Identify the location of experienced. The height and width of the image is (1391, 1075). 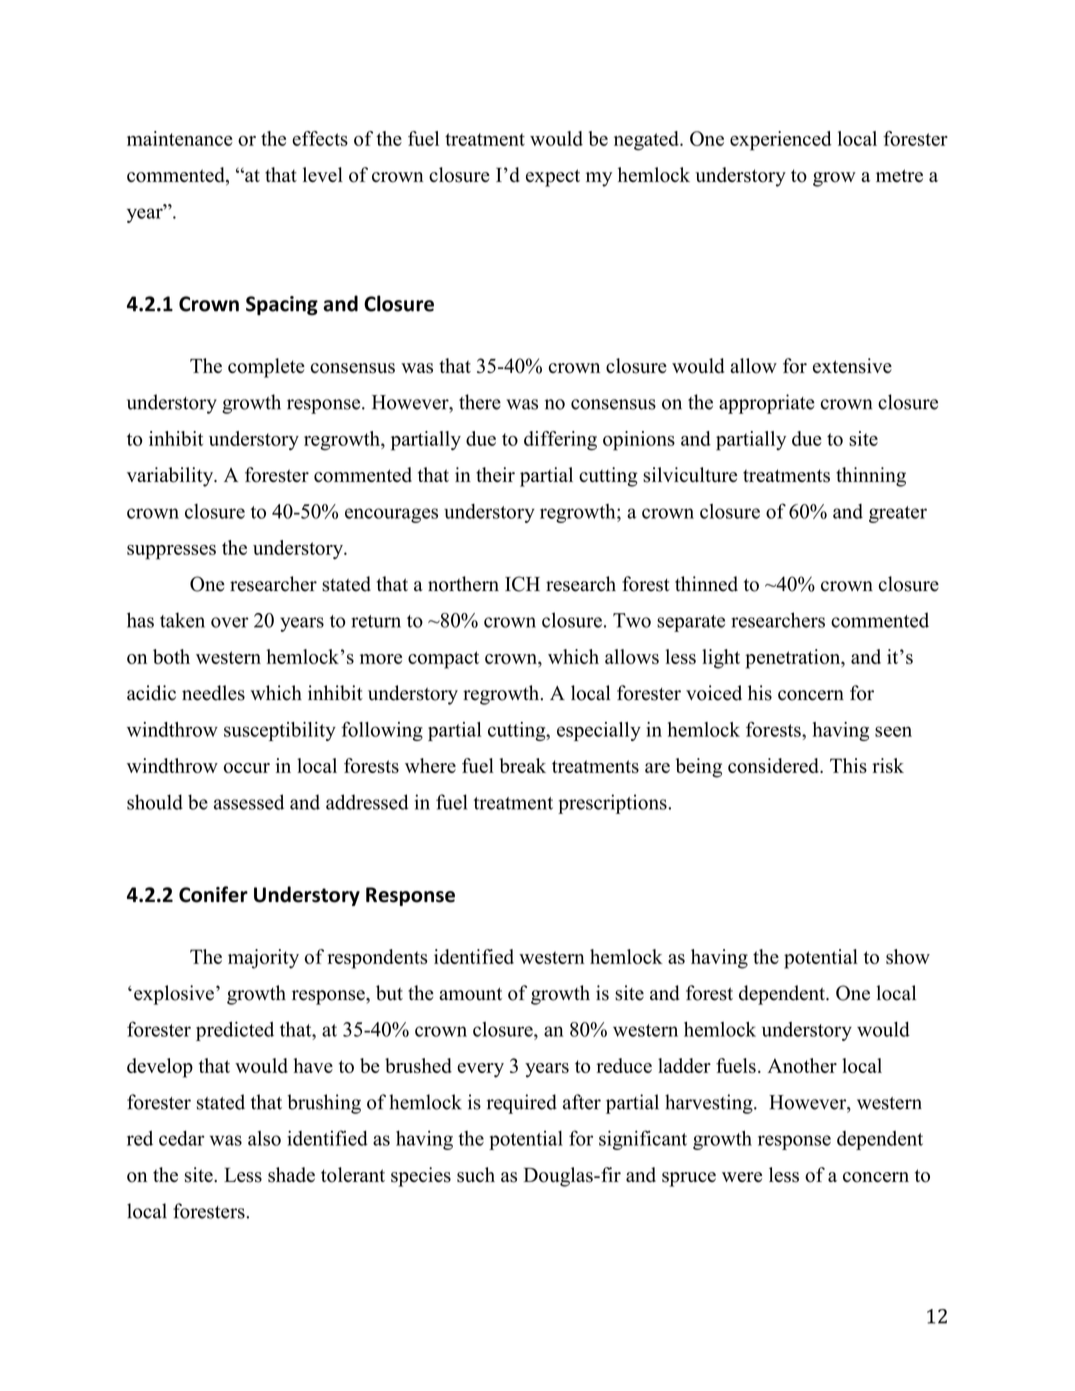
(780, 141).
